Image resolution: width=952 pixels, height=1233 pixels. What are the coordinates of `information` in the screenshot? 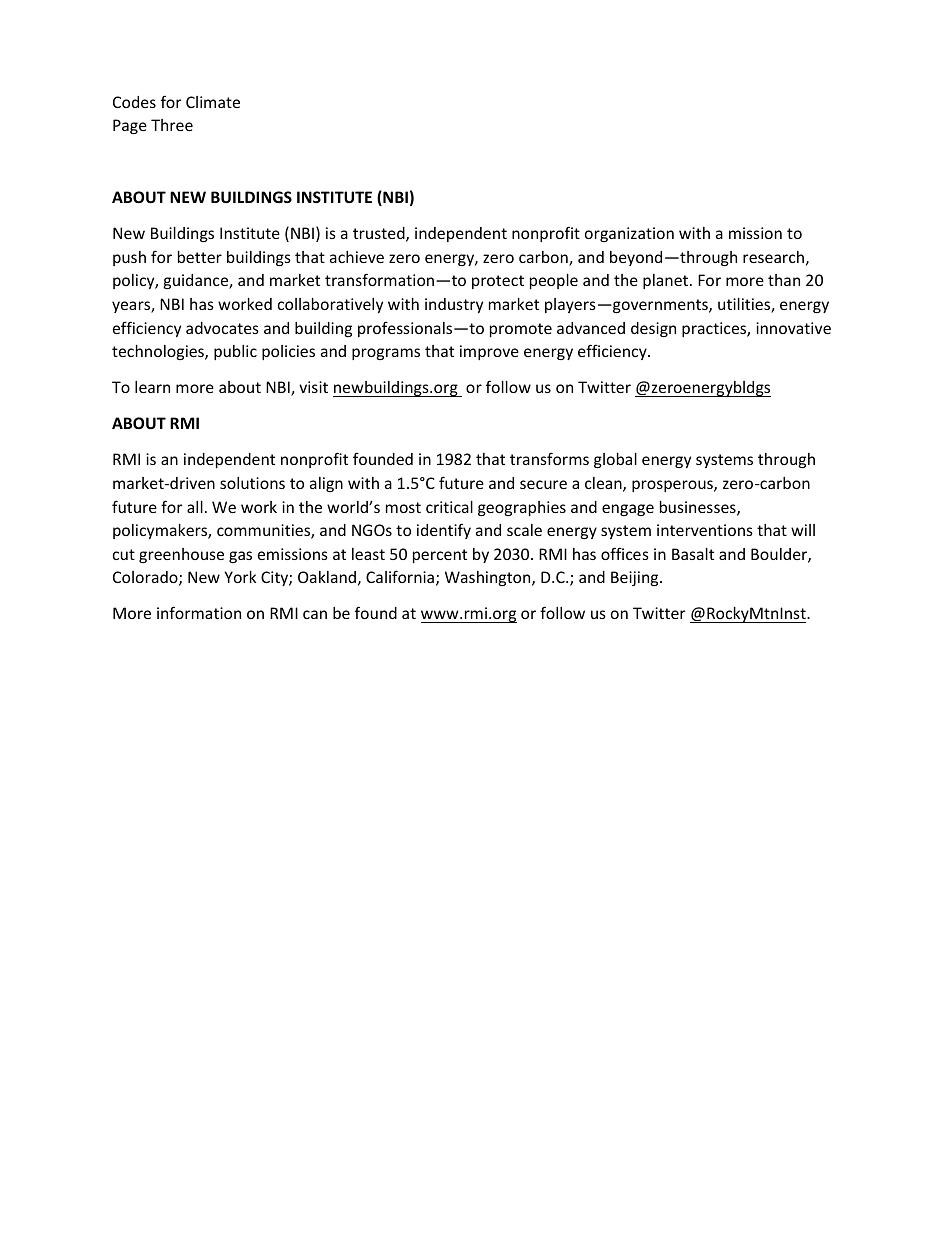 It's located at (199, 612).
